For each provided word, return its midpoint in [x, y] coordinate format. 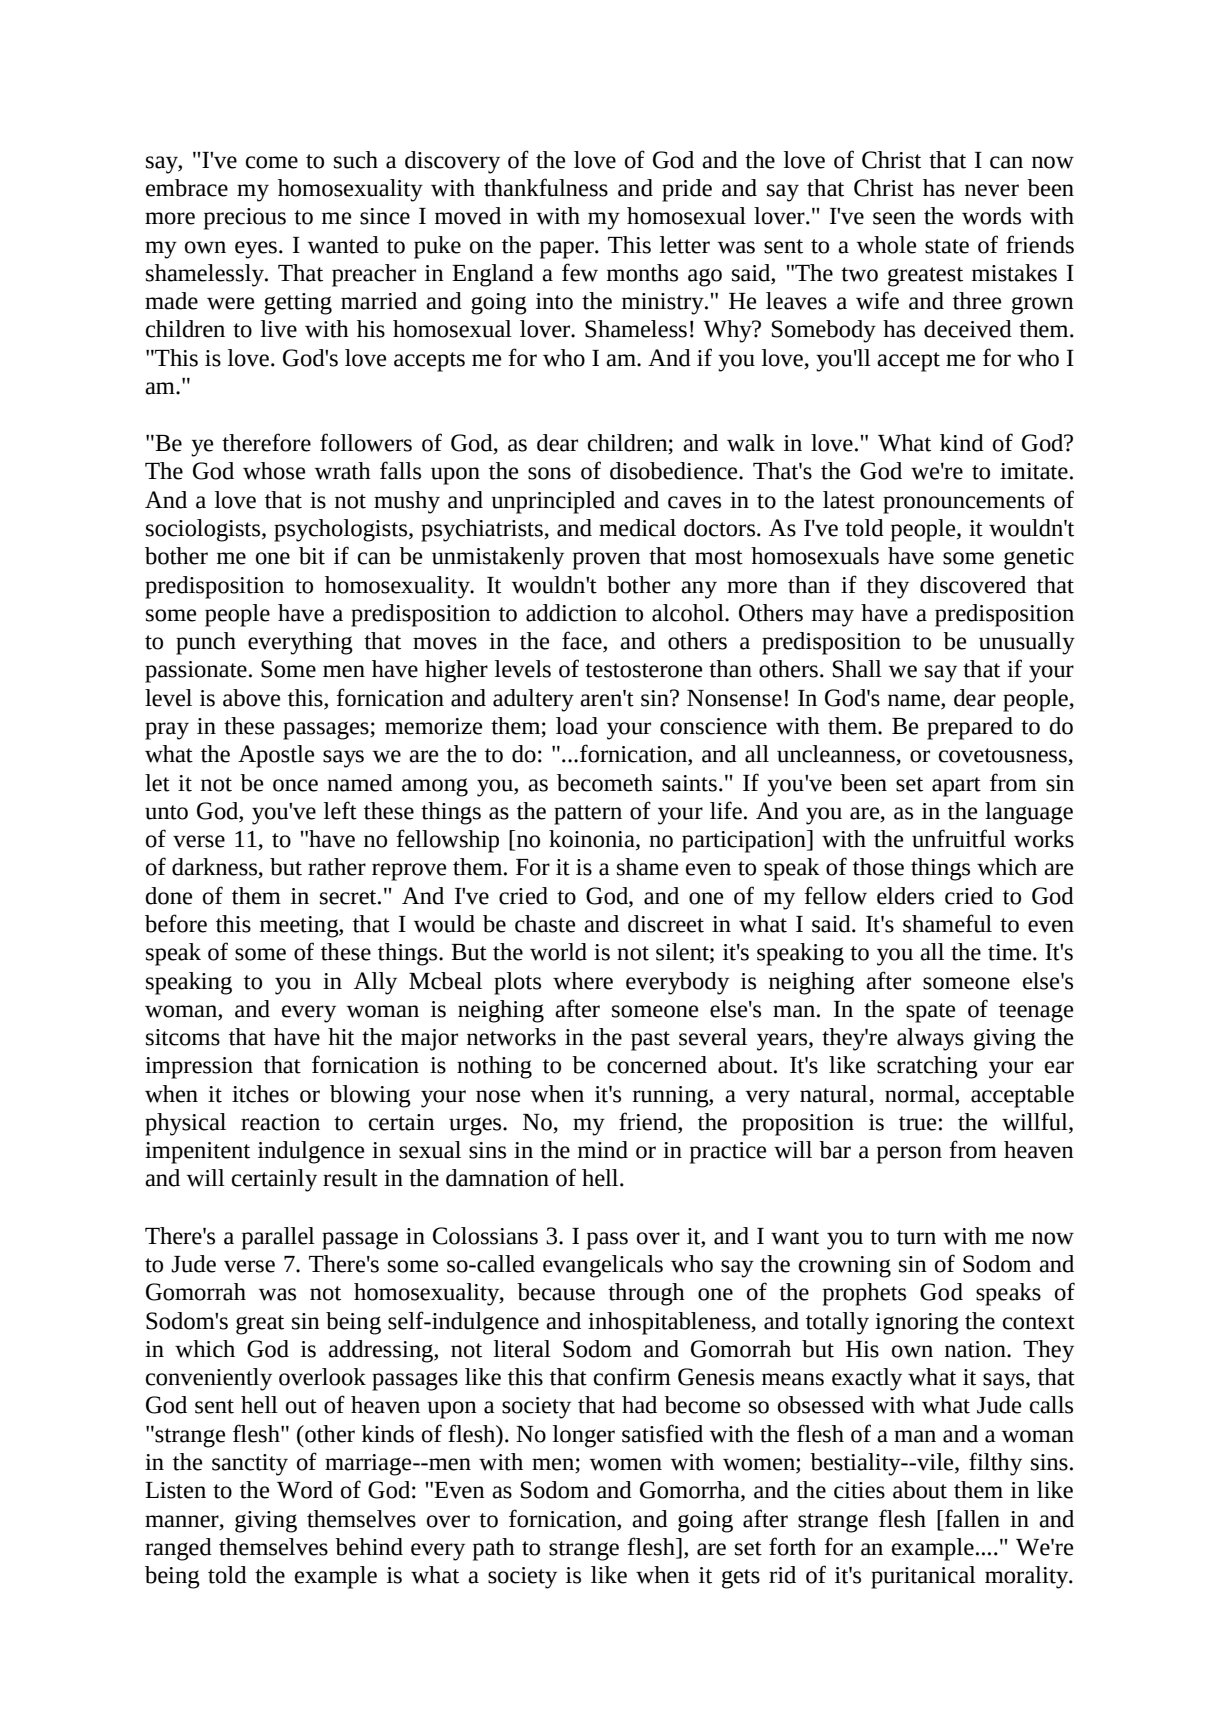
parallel [278, 1238]
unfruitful [959, 838]
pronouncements [964, 504]
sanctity [250, 1465]
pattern [588, 815]
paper [568, 250]
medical [637, 528]
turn [916, 1237]
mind [603, 1150]
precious [245, 219]
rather [337, 867]
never [992, 190]
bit [312, 556]
